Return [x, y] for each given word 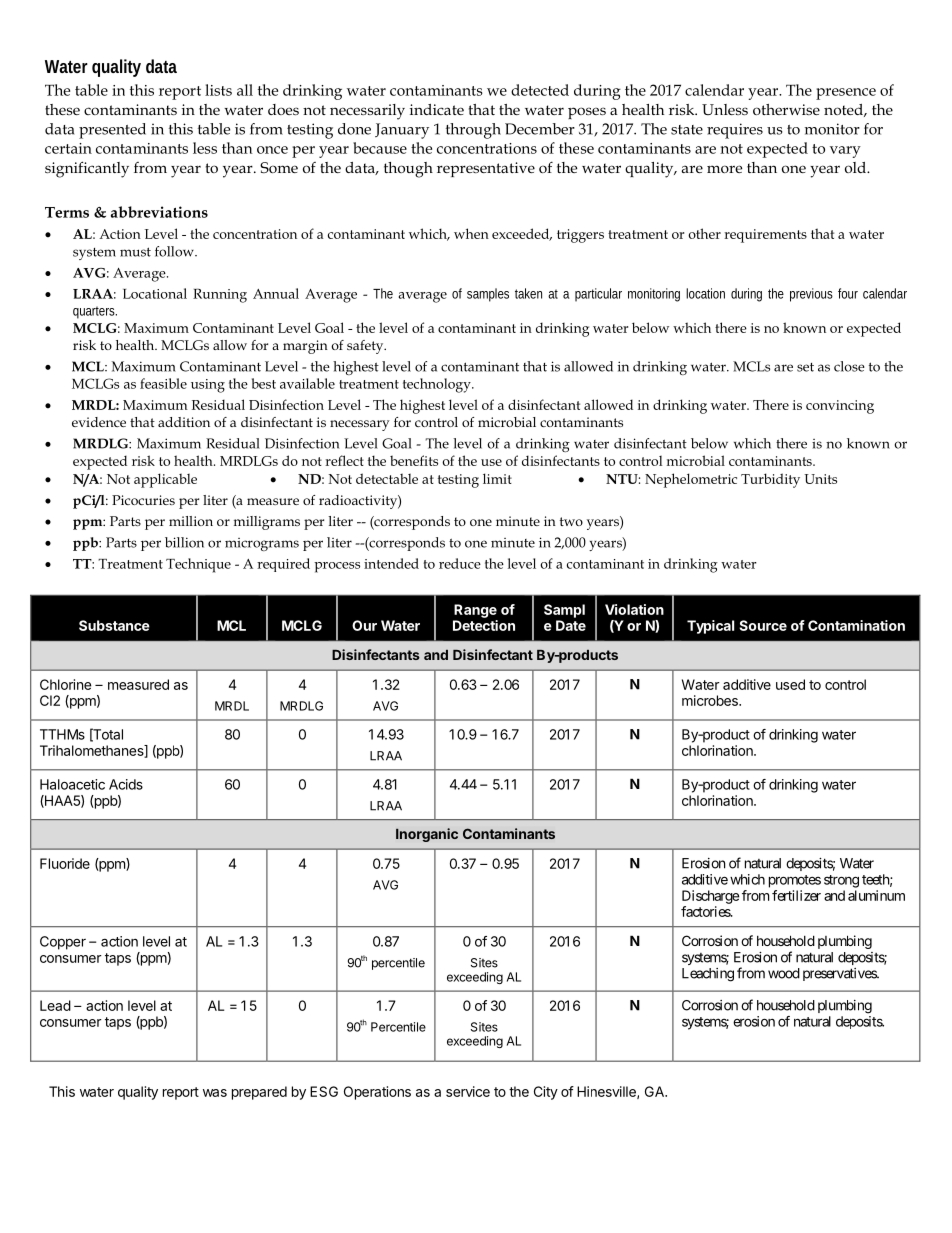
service [468, 1091]
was [215, 1093]
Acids [126, 784]
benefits [414, 460]
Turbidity [770, 480]
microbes [711, 700]
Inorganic [427, 835]
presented [112, 131]
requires [735, 131]
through [473, 131]
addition [184, 422]
